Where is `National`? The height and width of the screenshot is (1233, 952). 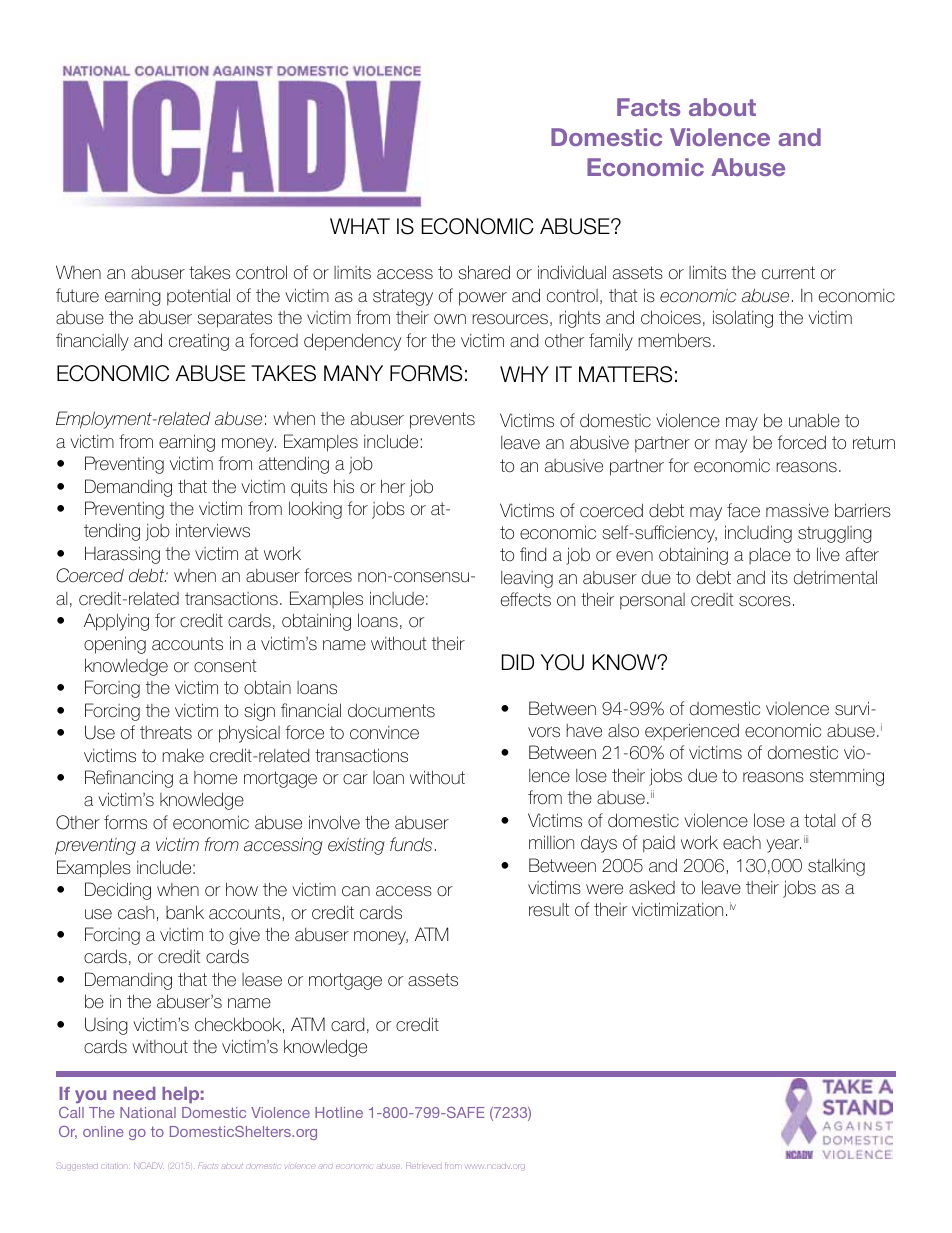 National is located at coordinates (148, 1112).
